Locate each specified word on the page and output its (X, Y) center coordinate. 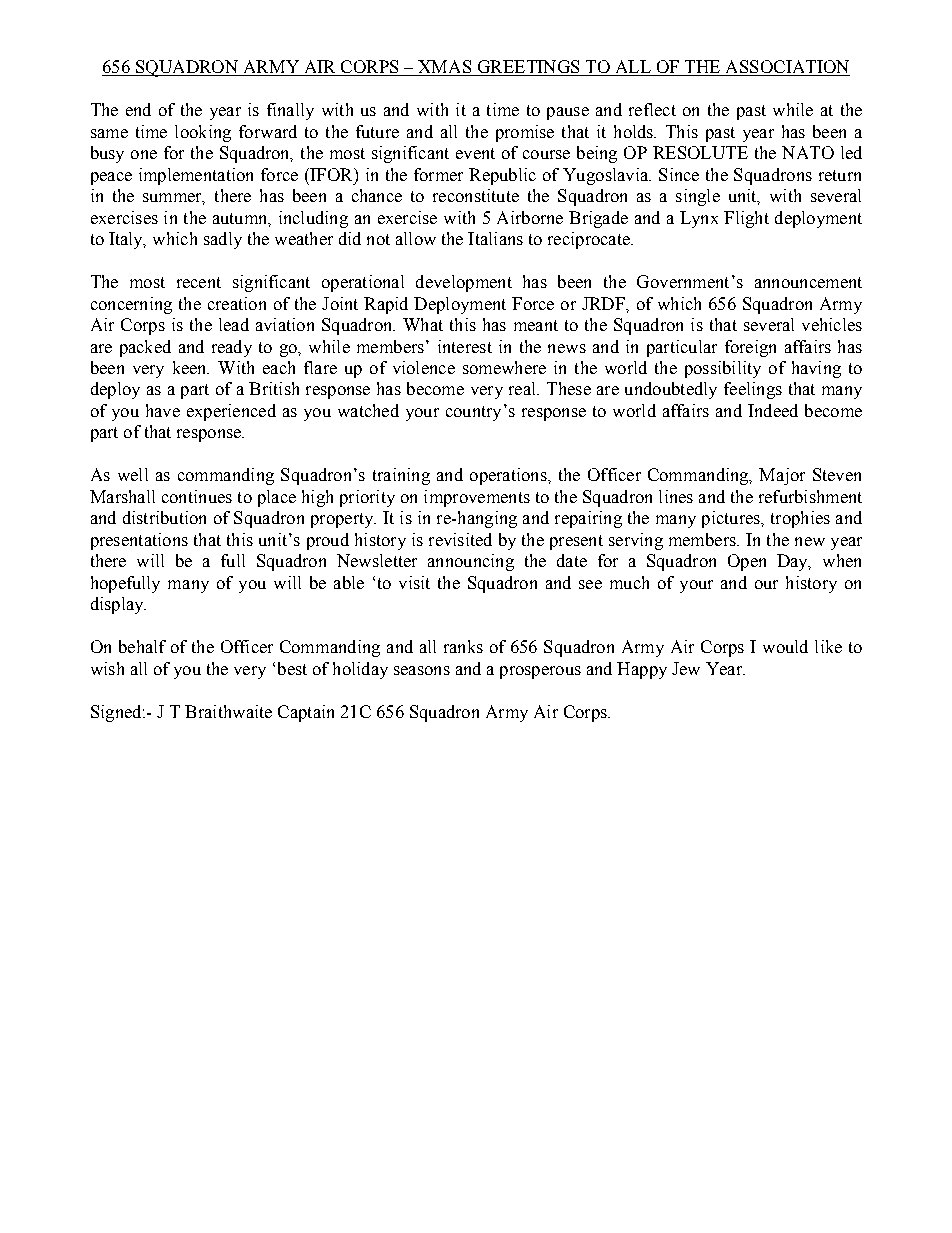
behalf (142, 646)
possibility (723, 369)
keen (191, 367)
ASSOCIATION (786, 68)
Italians (495, 238)
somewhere (504, 367)
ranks (463, 646)
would (785, 646)
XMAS (445, 68)
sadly (223, 240)
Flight (746, 219)
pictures (732, 519)
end (138, 109)
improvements (477, 498)
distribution (164, 517)
